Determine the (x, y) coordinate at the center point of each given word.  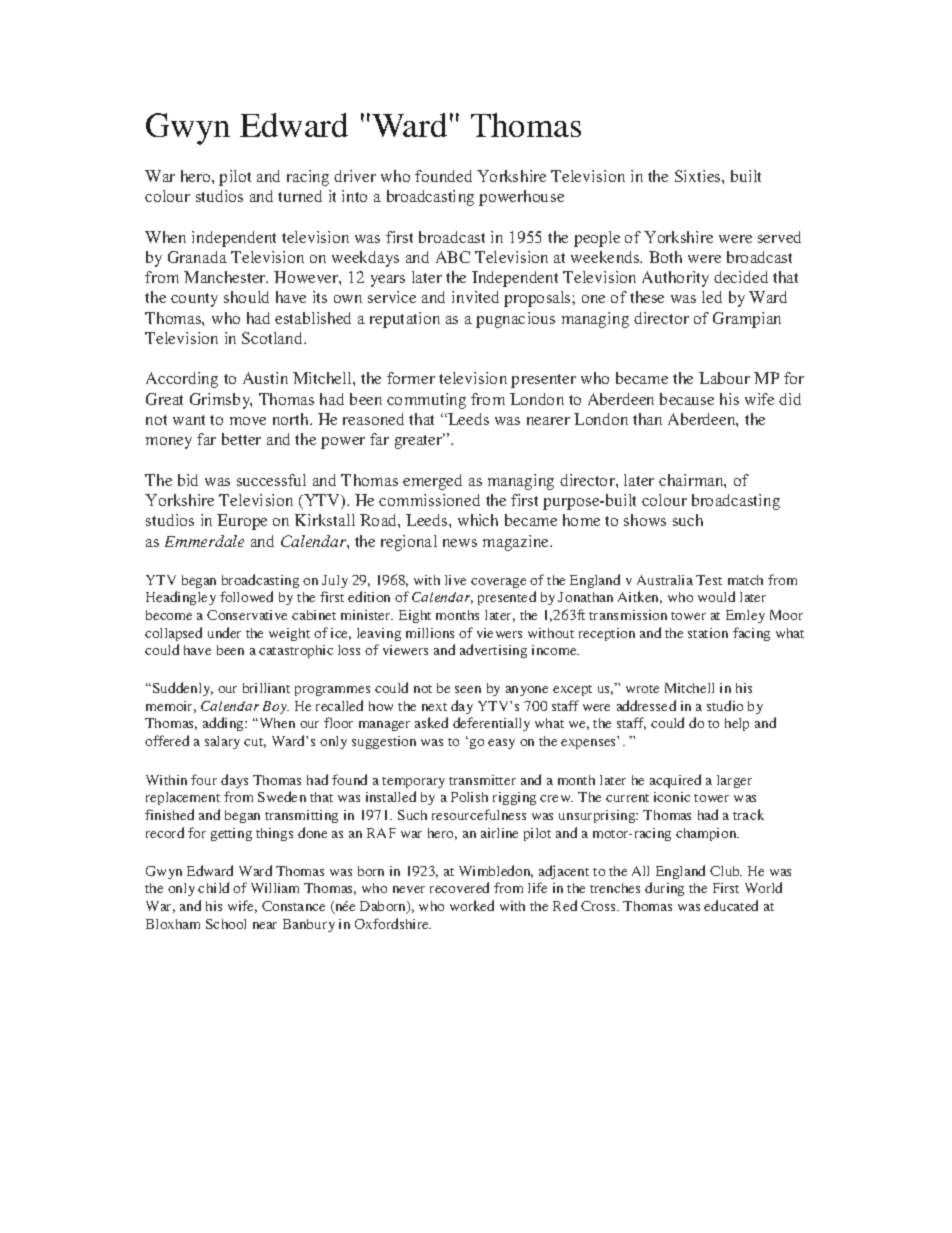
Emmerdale (204, 541)
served (779, 237)
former (411, 378)
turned (300, 196)
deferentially (491, 724)
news (460, 543)
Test (709, 580)
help (737, 724)
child (213, 887)
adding (224, 724)
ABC (453, 257)
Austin (265, 378)
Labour (724, 378)
